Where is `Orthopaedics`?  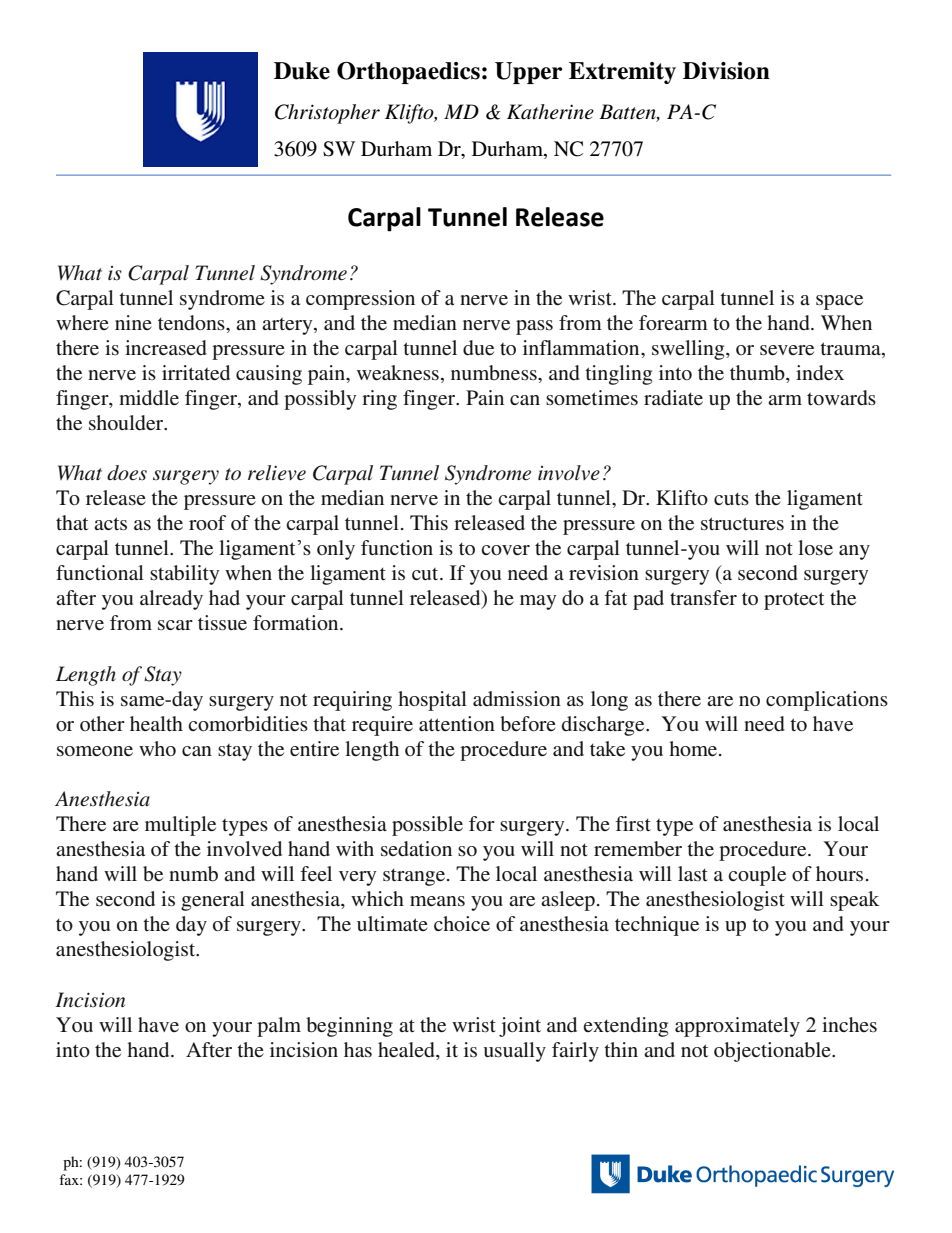
Orthopaedics is located at coordinates (408, 73).
